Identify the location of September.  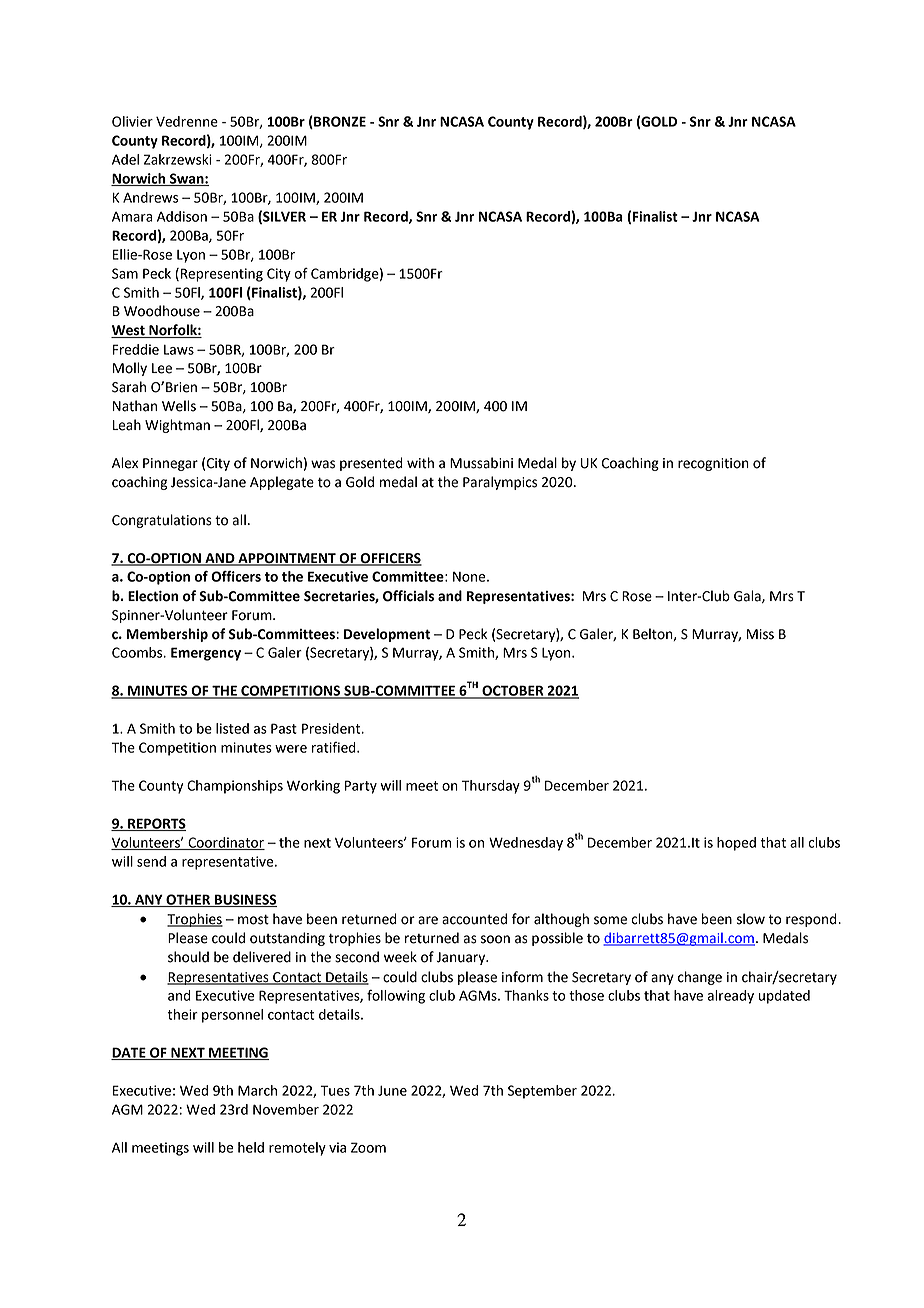
(542, 1092).
